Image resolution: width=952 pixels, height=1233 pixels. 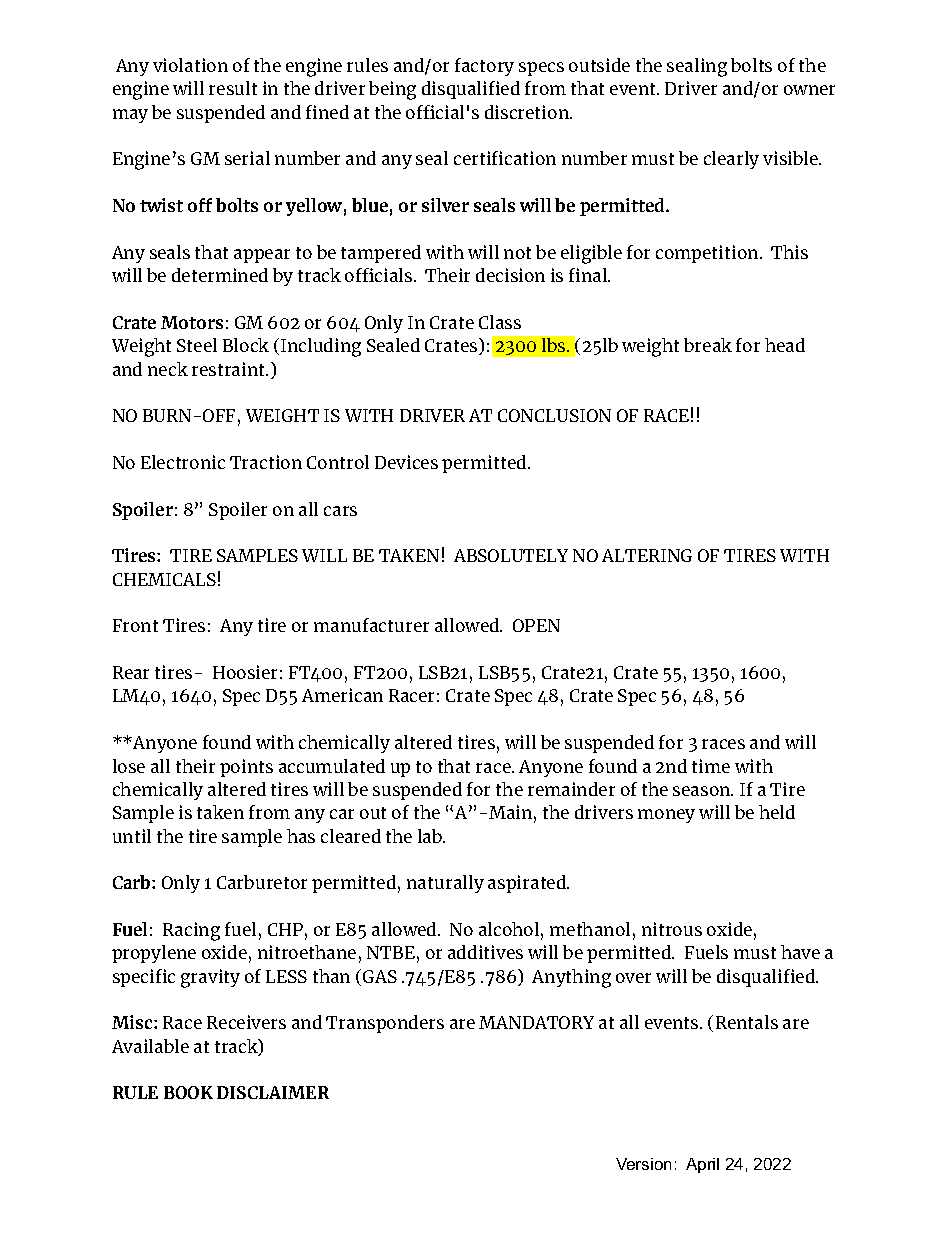 I want to click on result, so click(x=233, y=88).
